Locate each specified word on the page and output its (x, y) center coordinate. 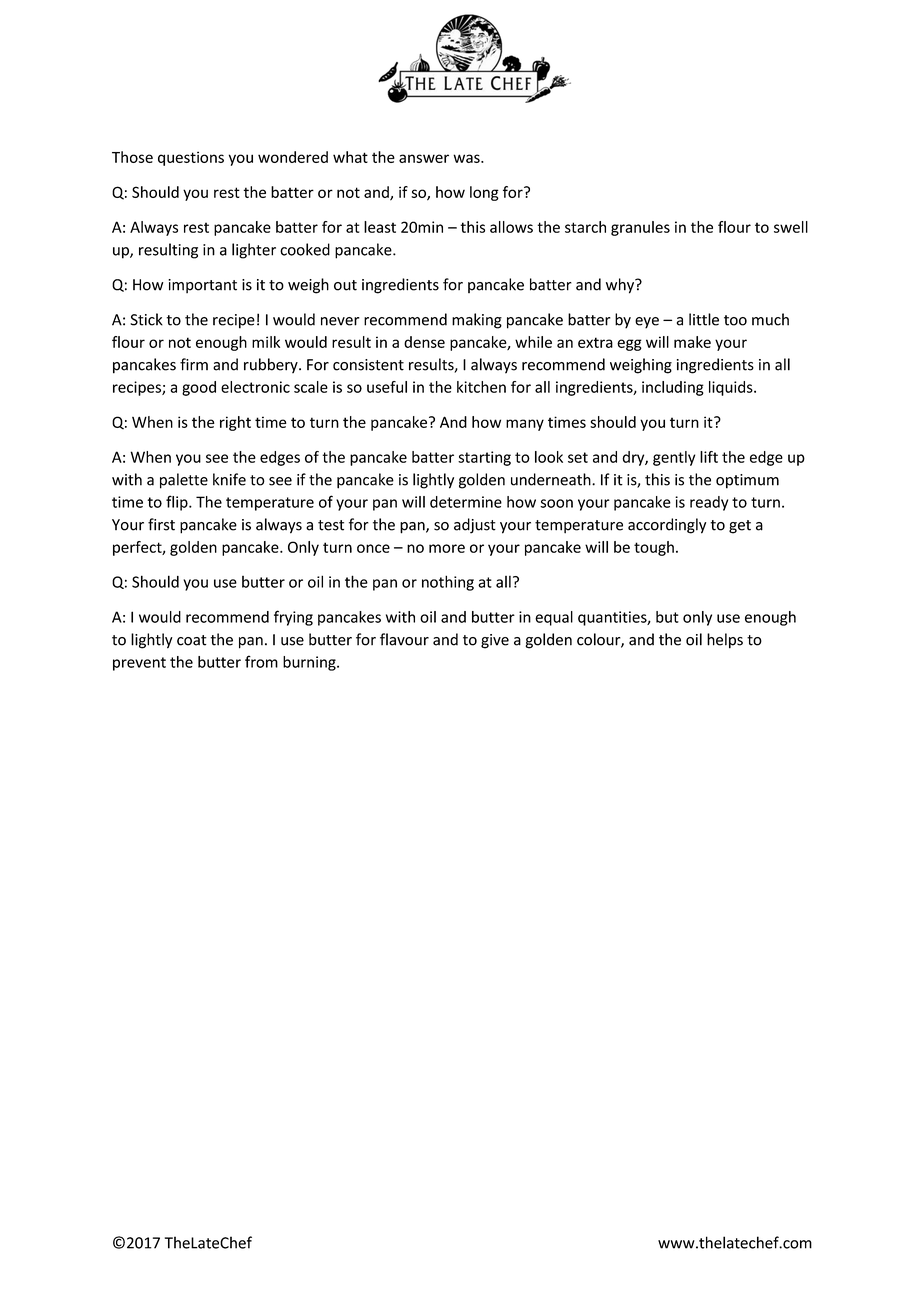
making (477, 321)
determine (466, 502)
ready (709, 503)
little (704, 319)
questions (191, 158)
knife (229, 479)
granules (640, 228)
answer (424, 158)
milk (266, 342)
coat (192, 640)
